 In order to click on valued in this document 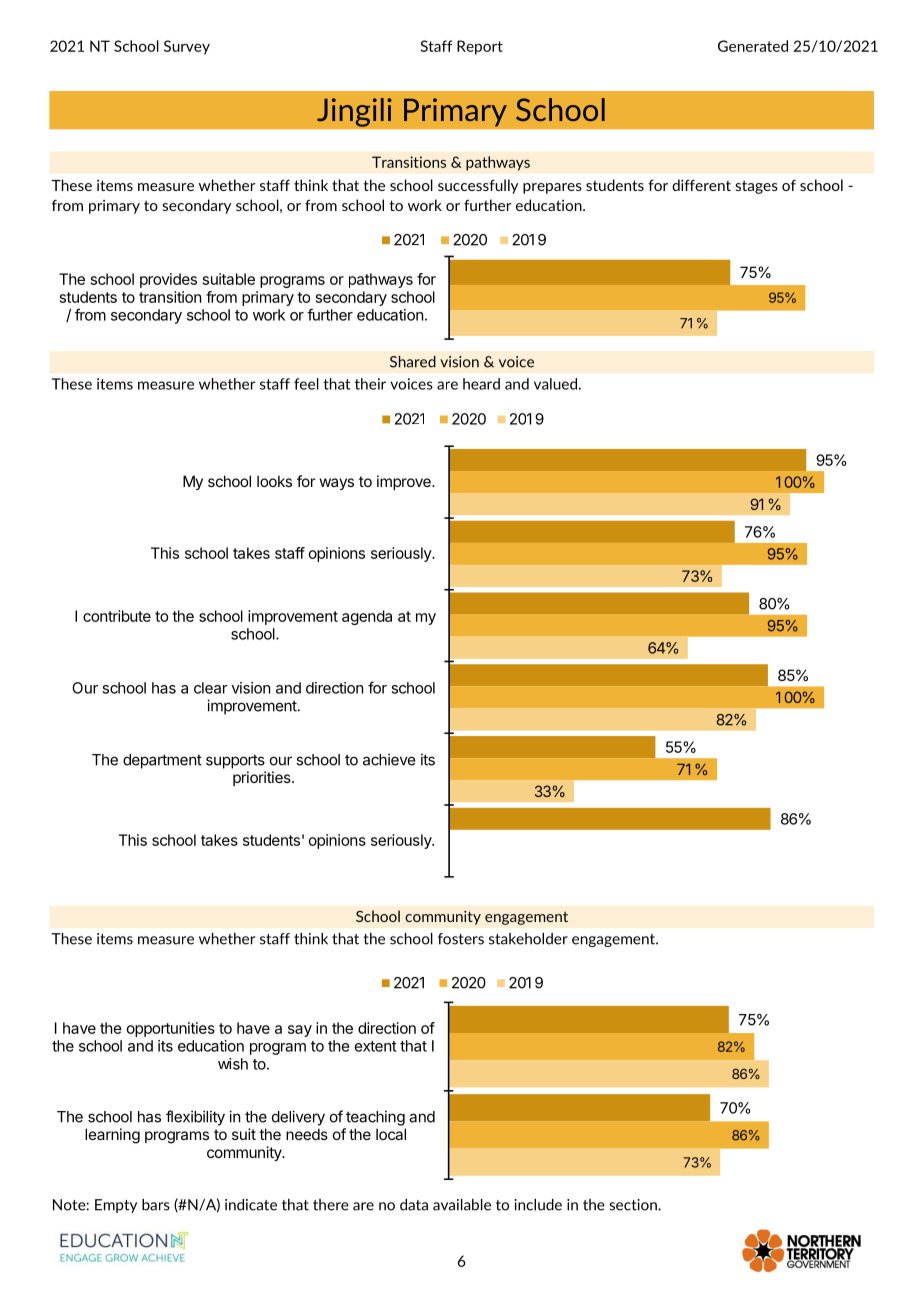, I will do `click(555, 384)`.
